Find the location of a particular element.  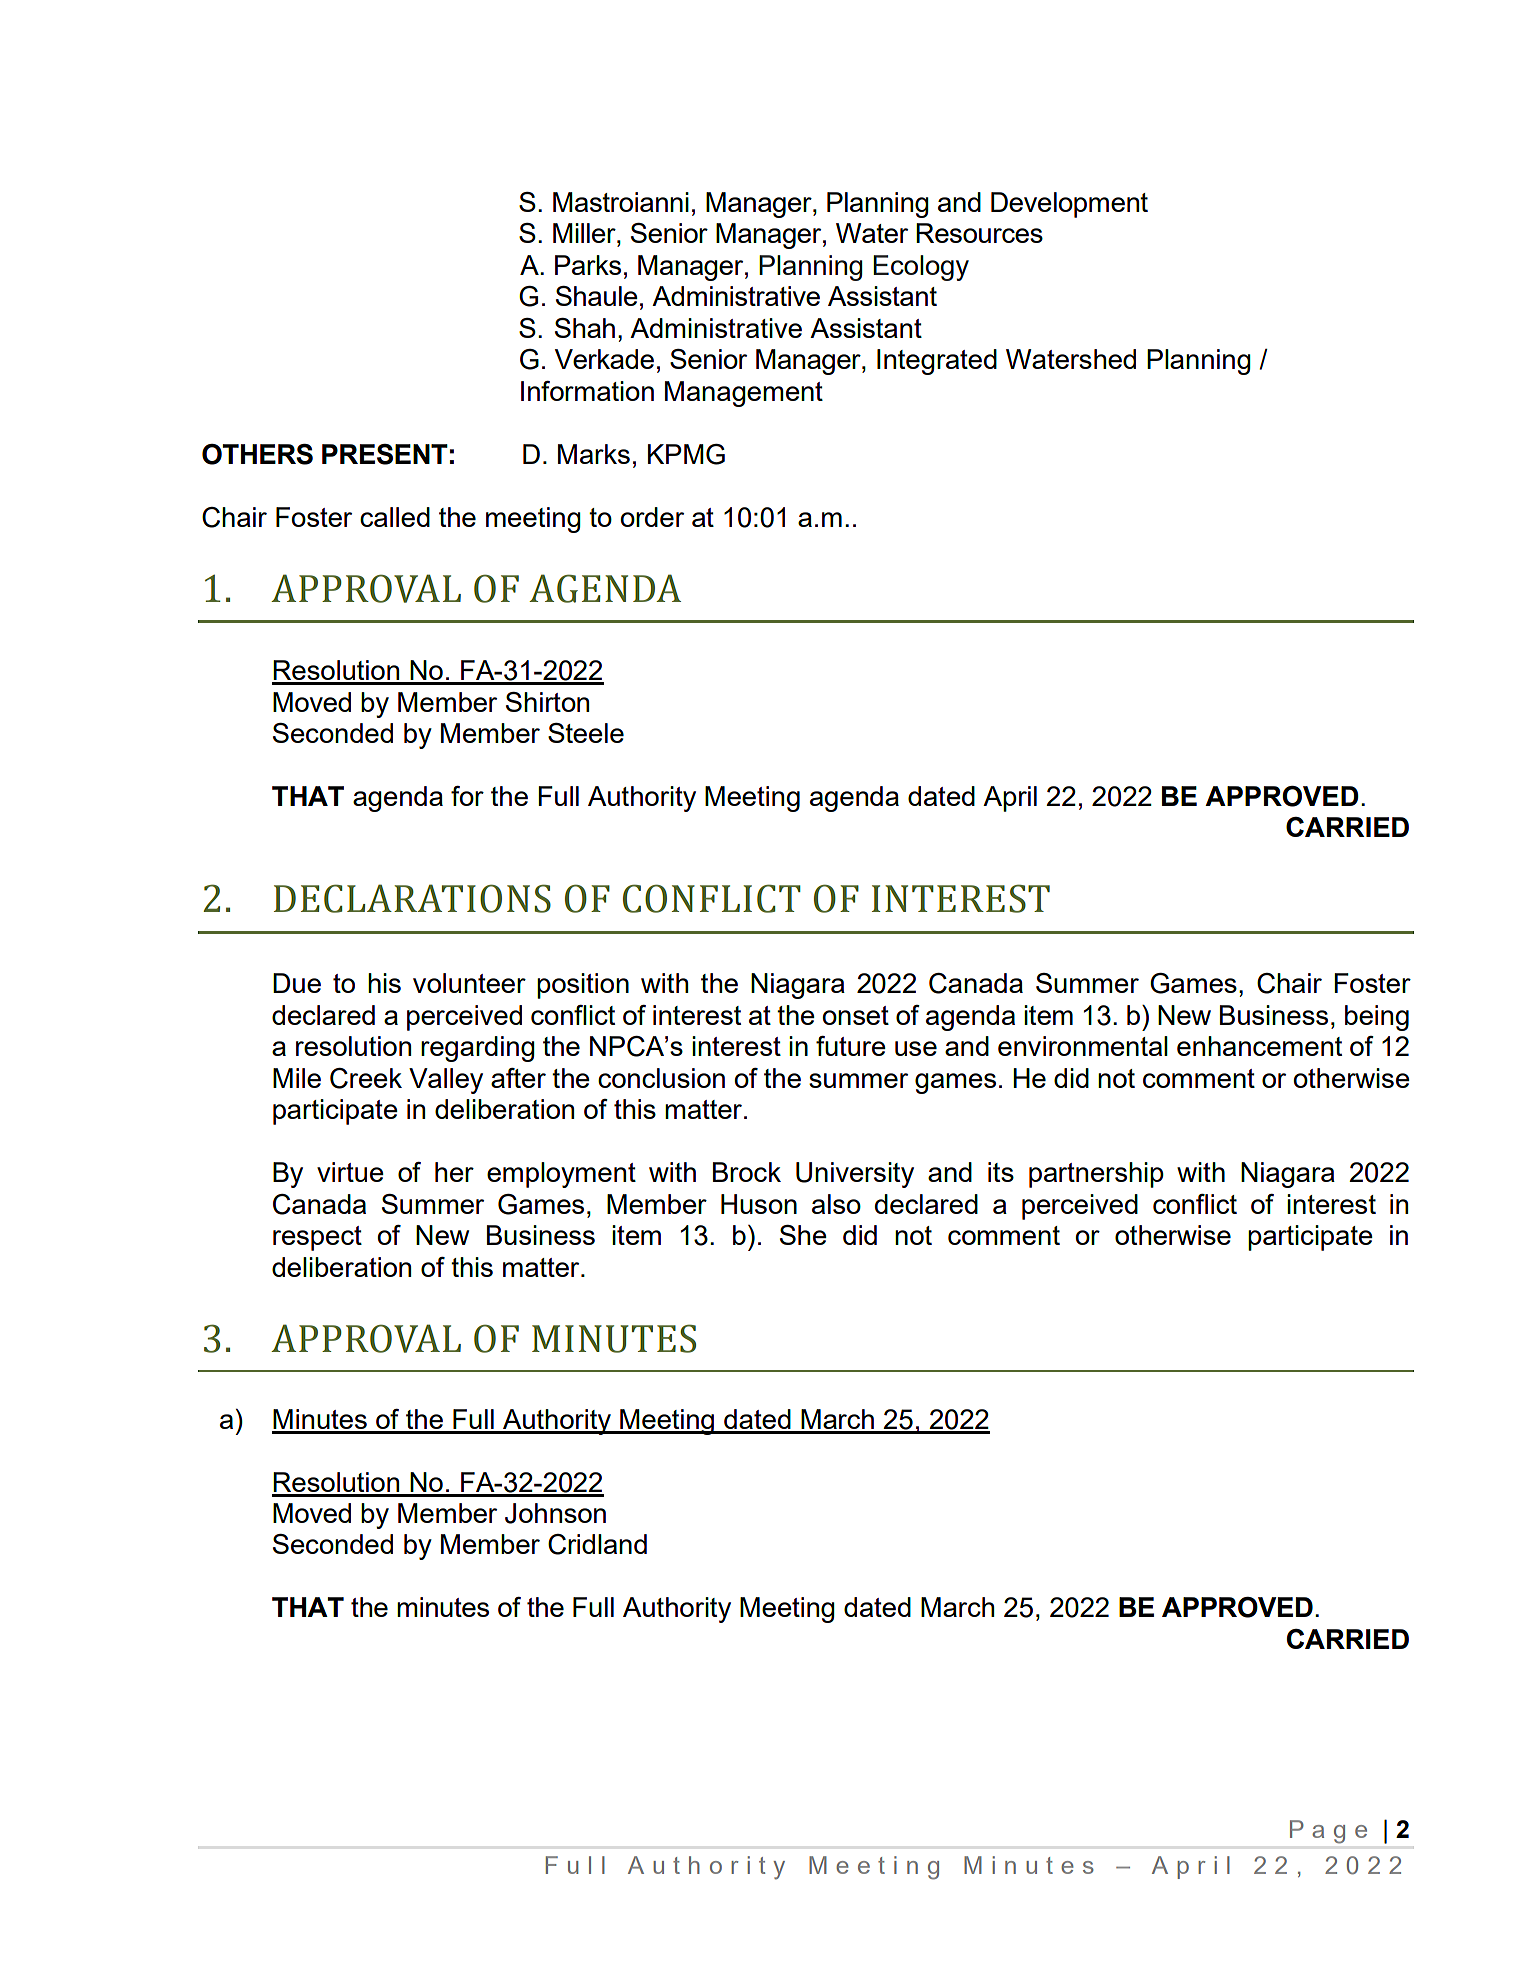

Parks is located at coordinates (588, 265).
